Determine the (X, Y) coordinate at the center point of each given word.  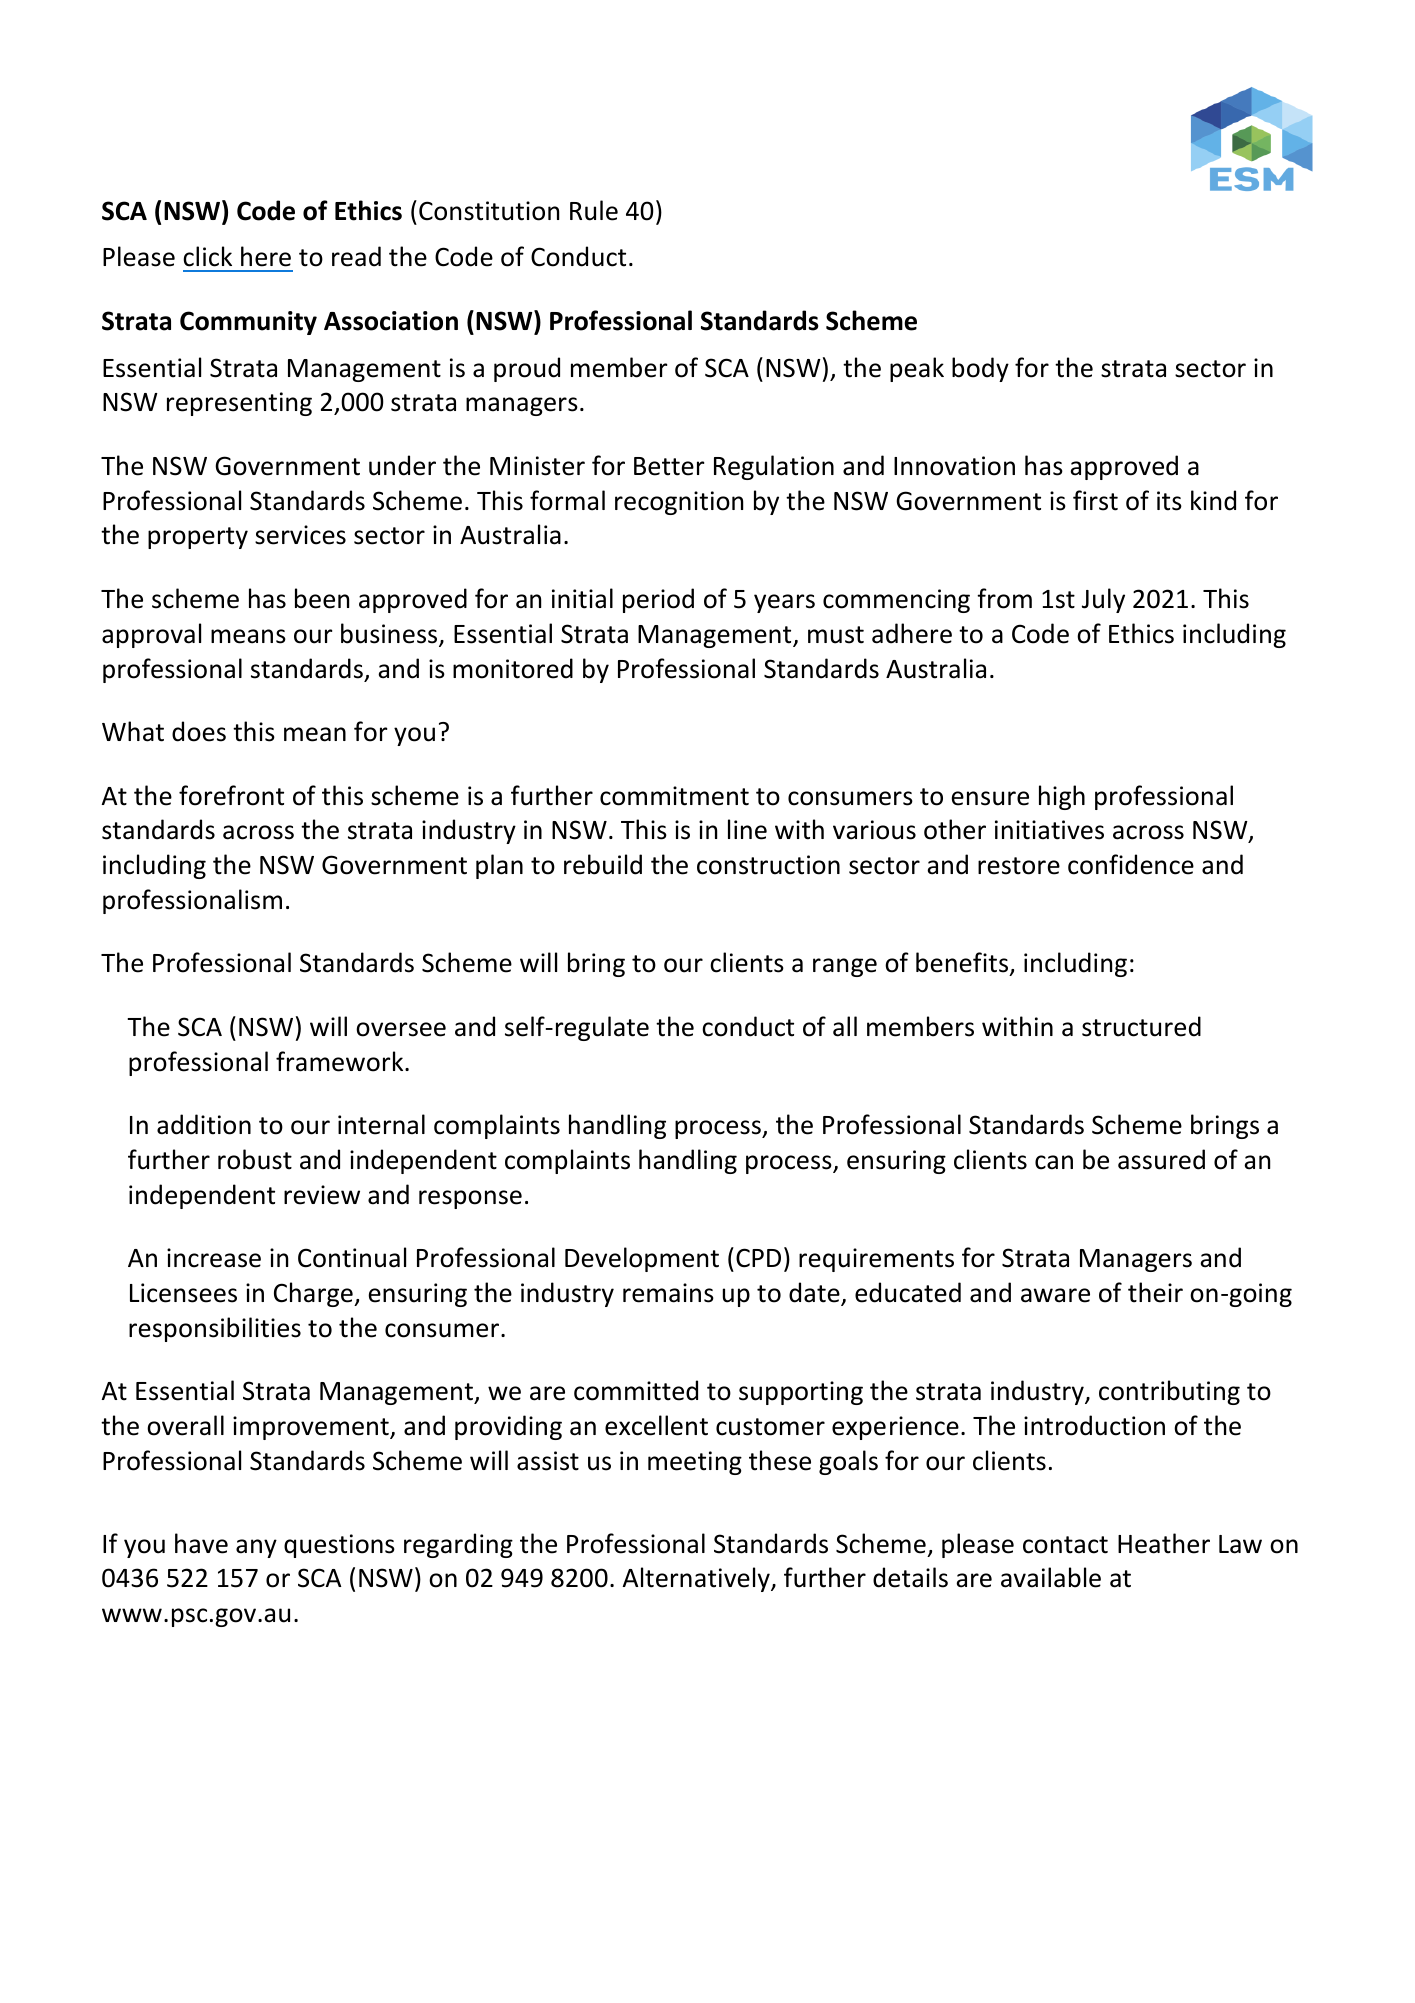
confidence (1131, 864)
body (980, 369)
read (356, 256)
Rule (594, 210)
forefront (231, 795)
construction (768, 865)
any (256, 1548)
